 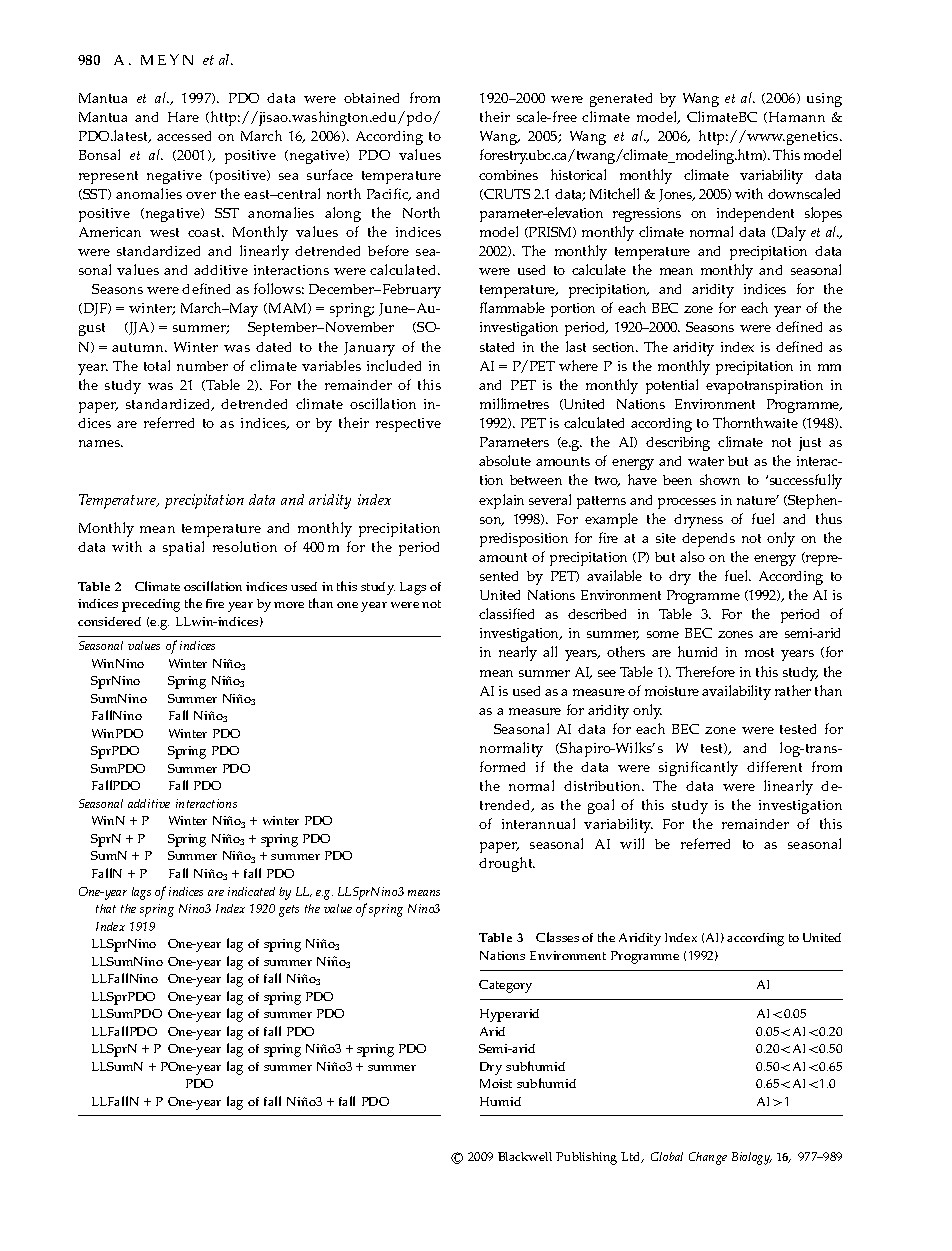 What do you see at coordinates (184, 136) in the page?
I see `accessed` at bounding box center [184, 136].
